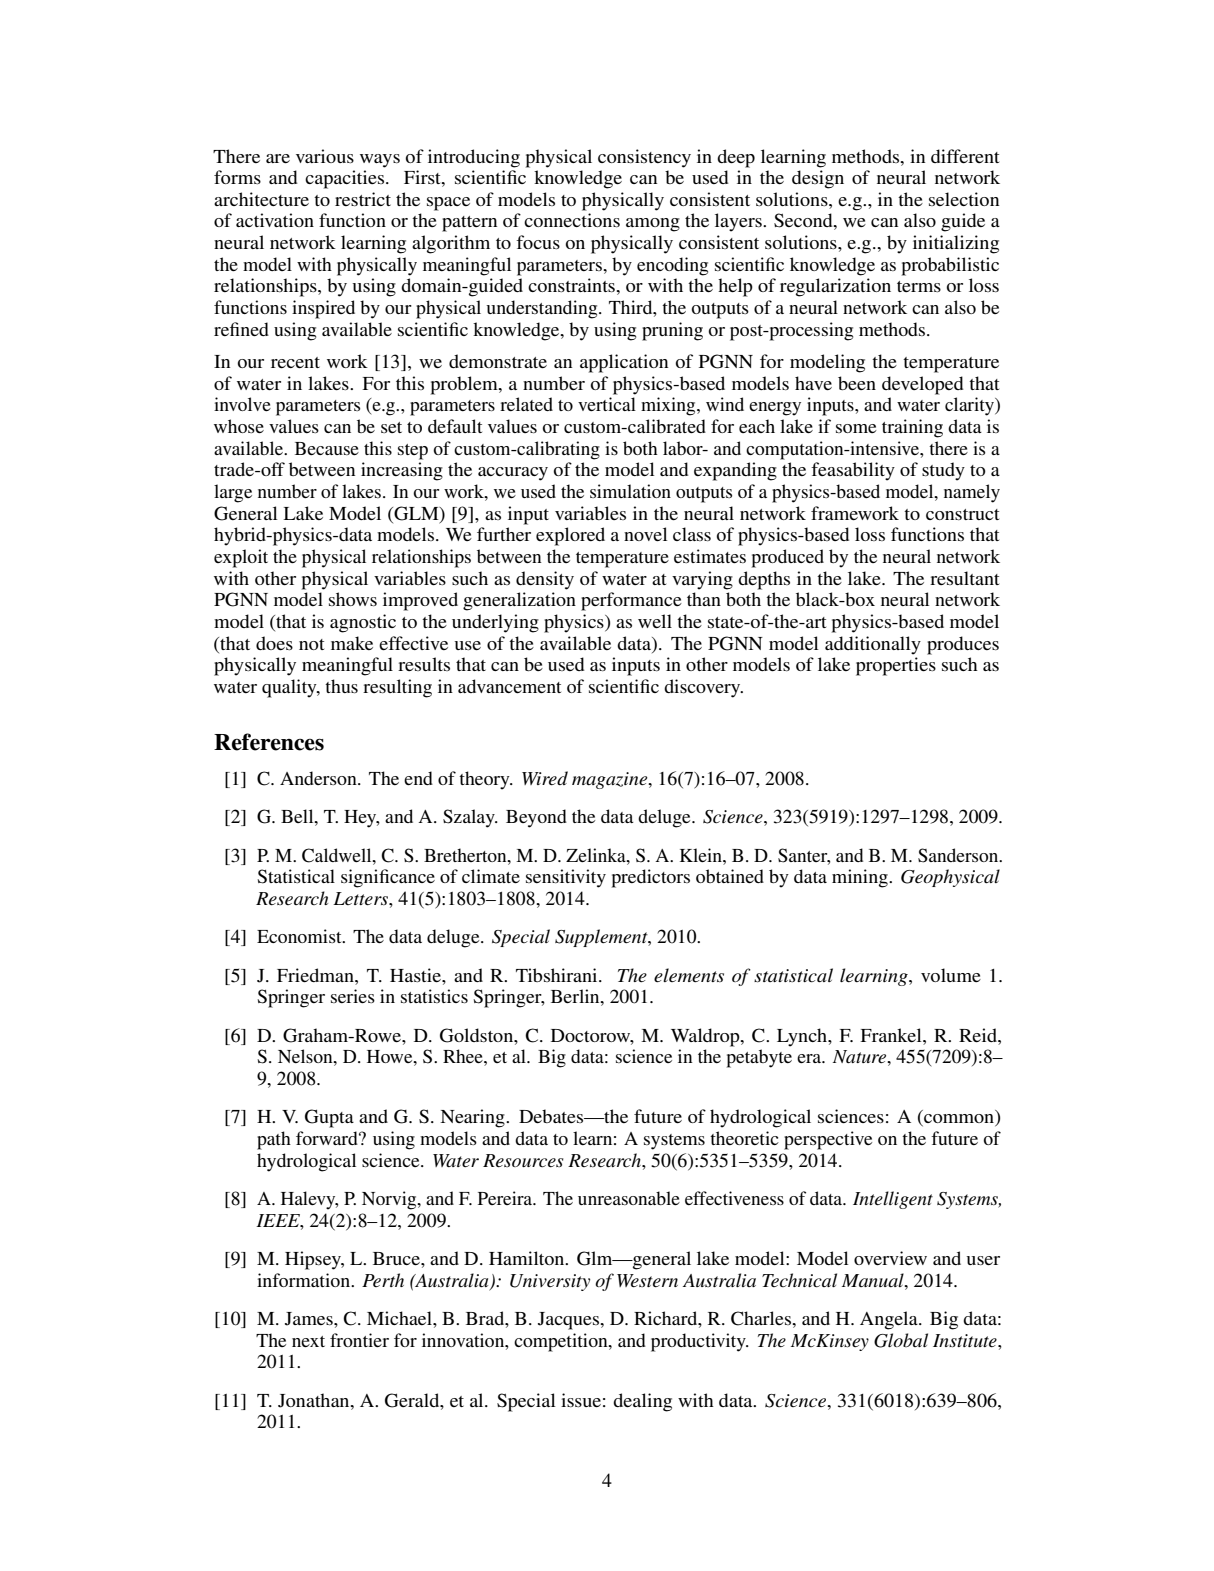 This page has height=1571, width=1214. Describe the element at coordinates (964, 199) in the page. I see `selection` at that location.
